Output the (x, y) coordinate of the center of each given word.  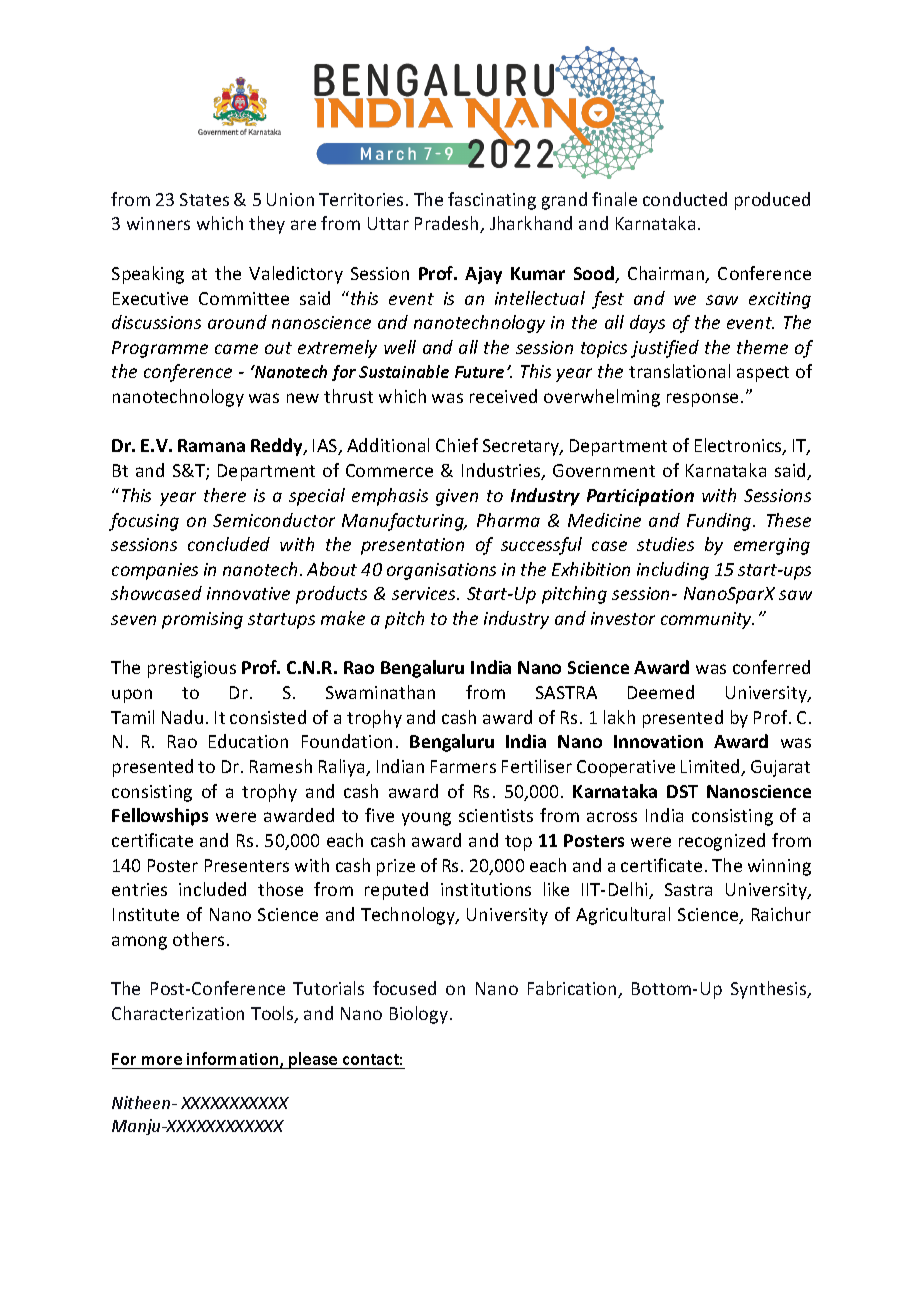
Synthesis (770, 990)
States (204, 199)
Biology (419, 1015)
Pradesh (448, 224)
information (234, 1060)
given (457, 497)
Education (248, 741)
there (225, 495)
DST (682, 791)
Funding (720, 522)
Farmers (463, 766)
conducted (685, 199)
